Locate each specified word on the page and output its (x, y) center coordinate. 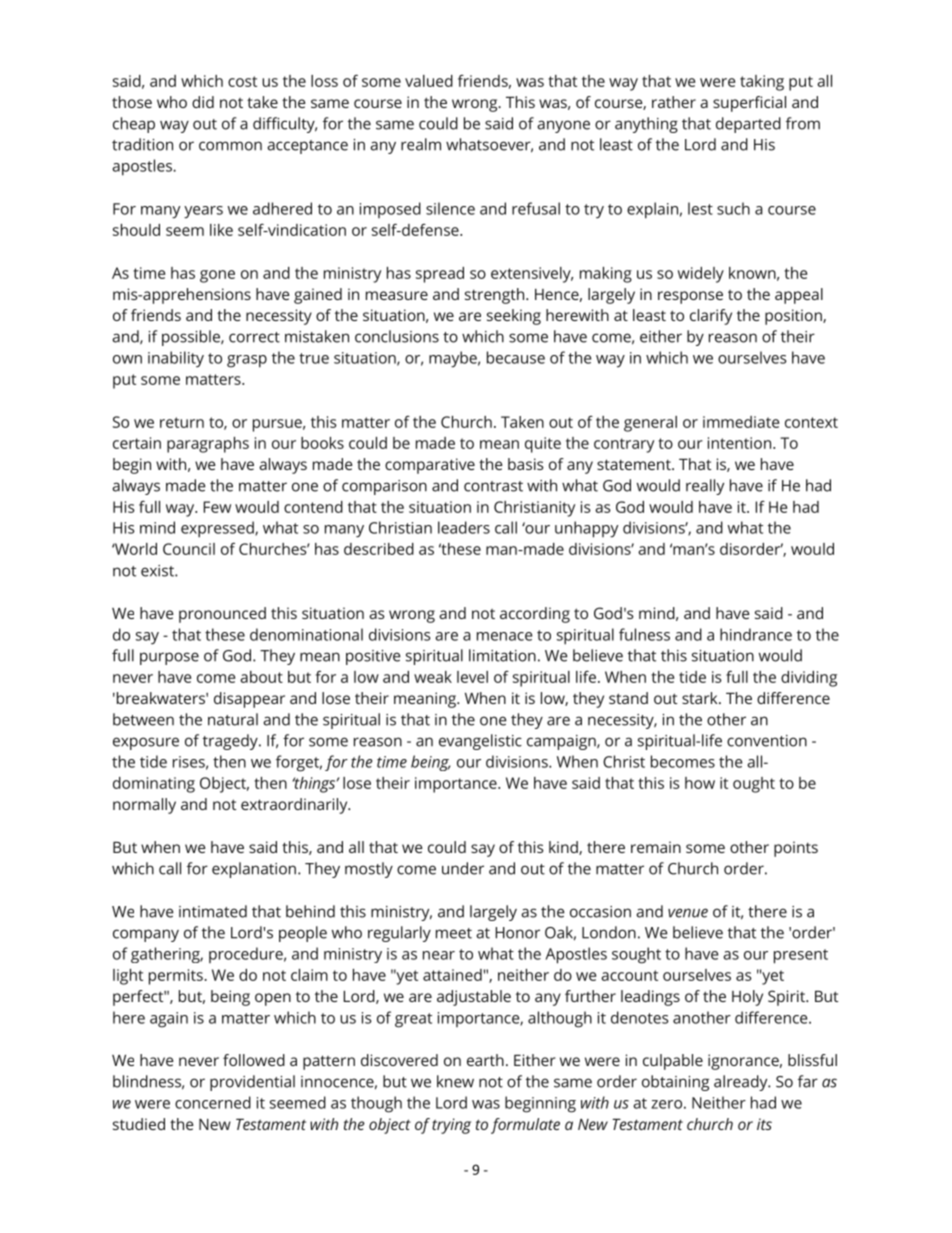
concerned (213, 1102)
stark (701, 698)
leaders (464, 527)
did (203, 102)
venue (688, 913)
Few (217, 507)
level (472, 677)
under (463, 868)
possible (192, 338)
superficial (749, 104)
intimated (213, 911)
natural (233, 719)
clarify (711, 317)
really (705, 487)
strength (496, 296)
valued (429, 81)
